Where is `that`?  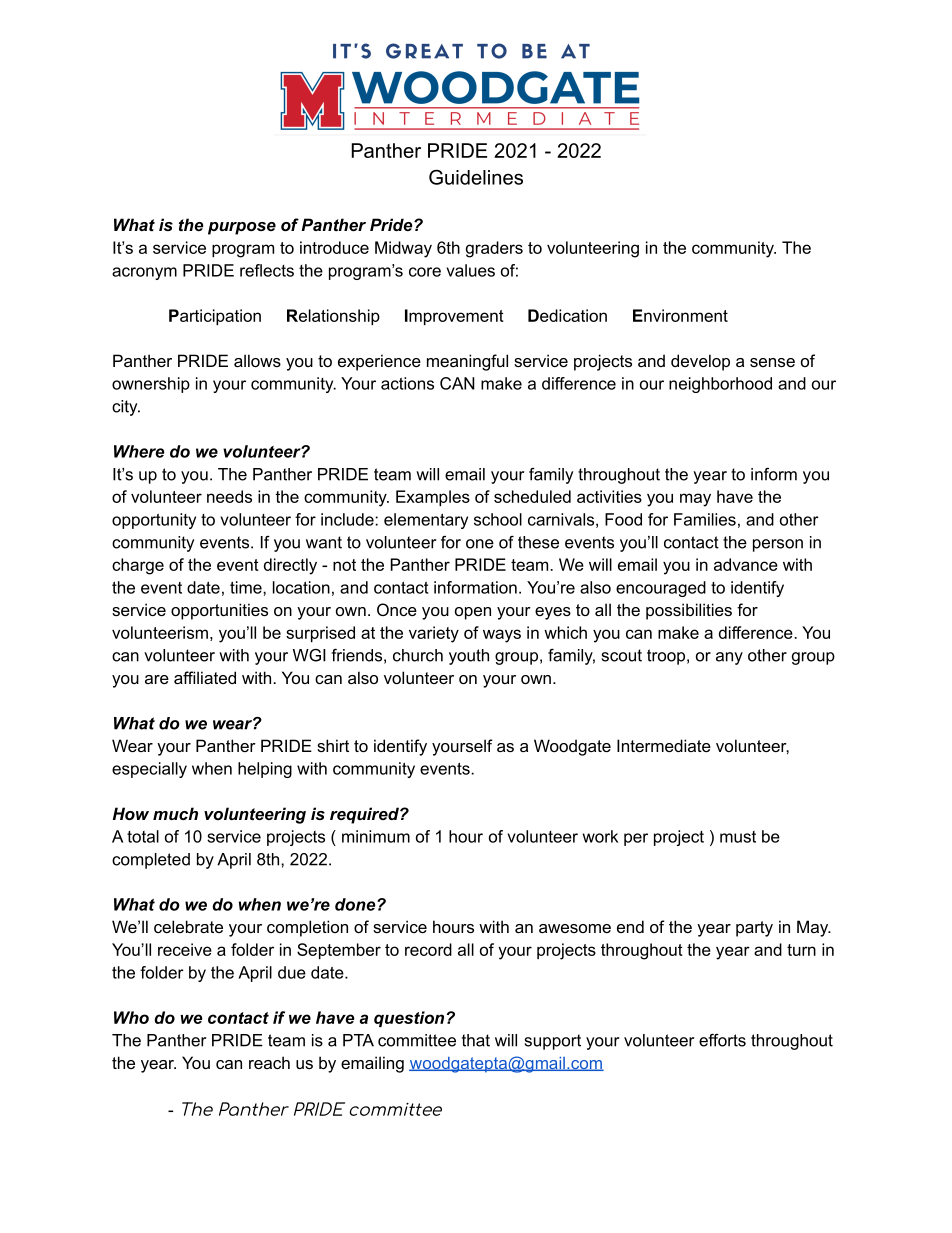 that is located at coordinates (476, 1040).
